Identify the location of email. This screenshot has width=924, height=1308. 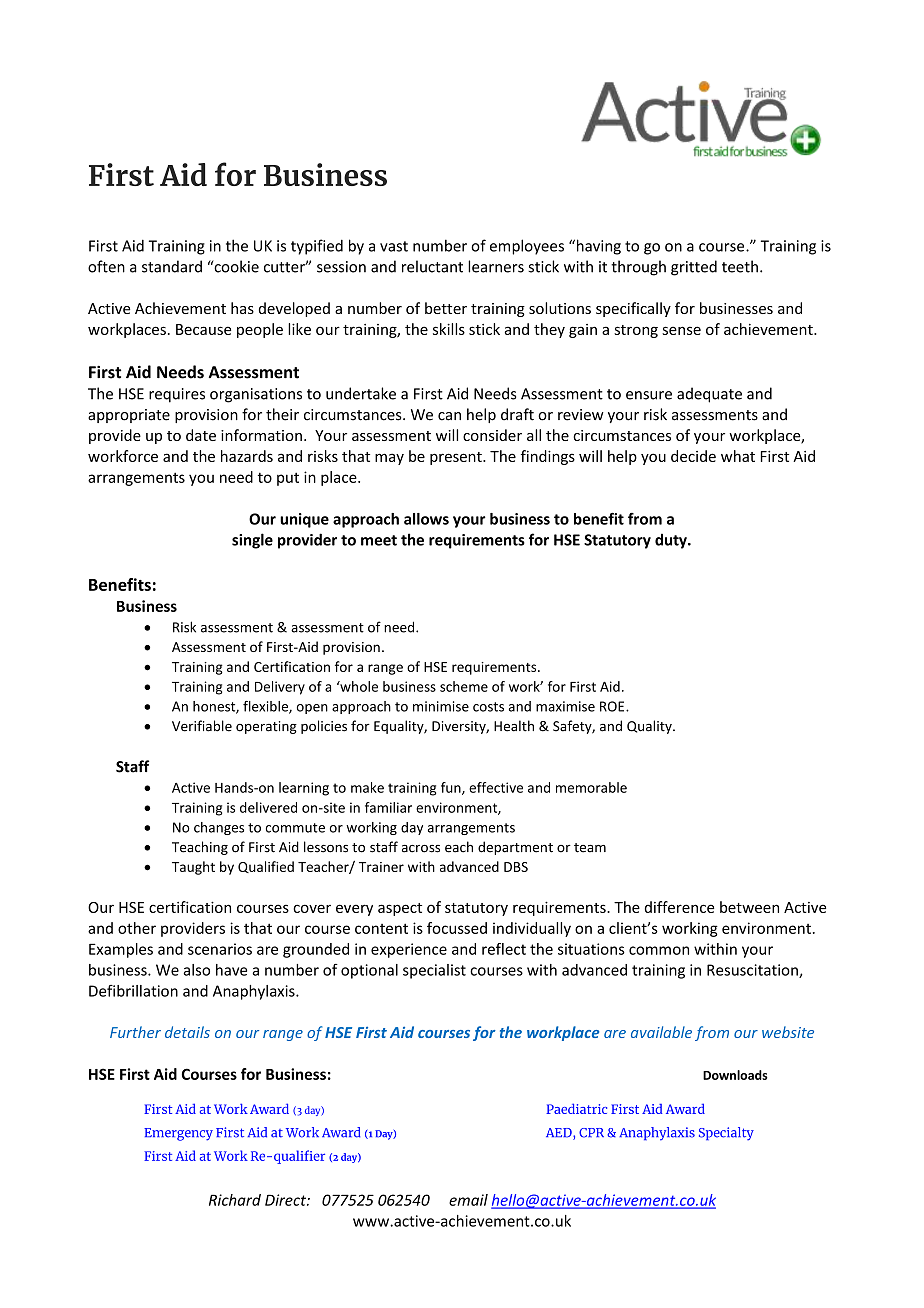
(468, 1200).
